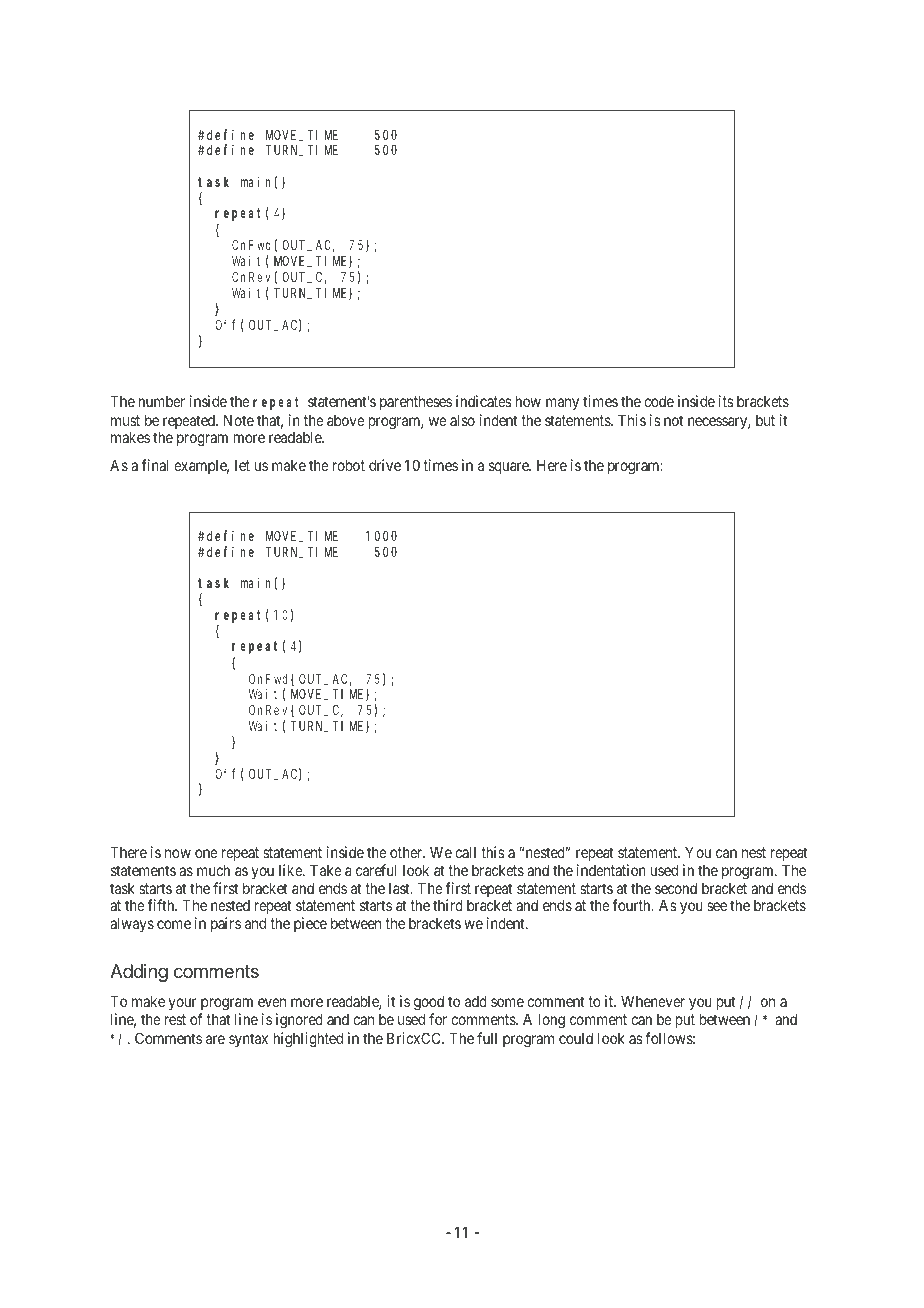 This page has height=1308, width=924. Describe the element at coordinates (465, 852) in the page. I see `call` at that location.
